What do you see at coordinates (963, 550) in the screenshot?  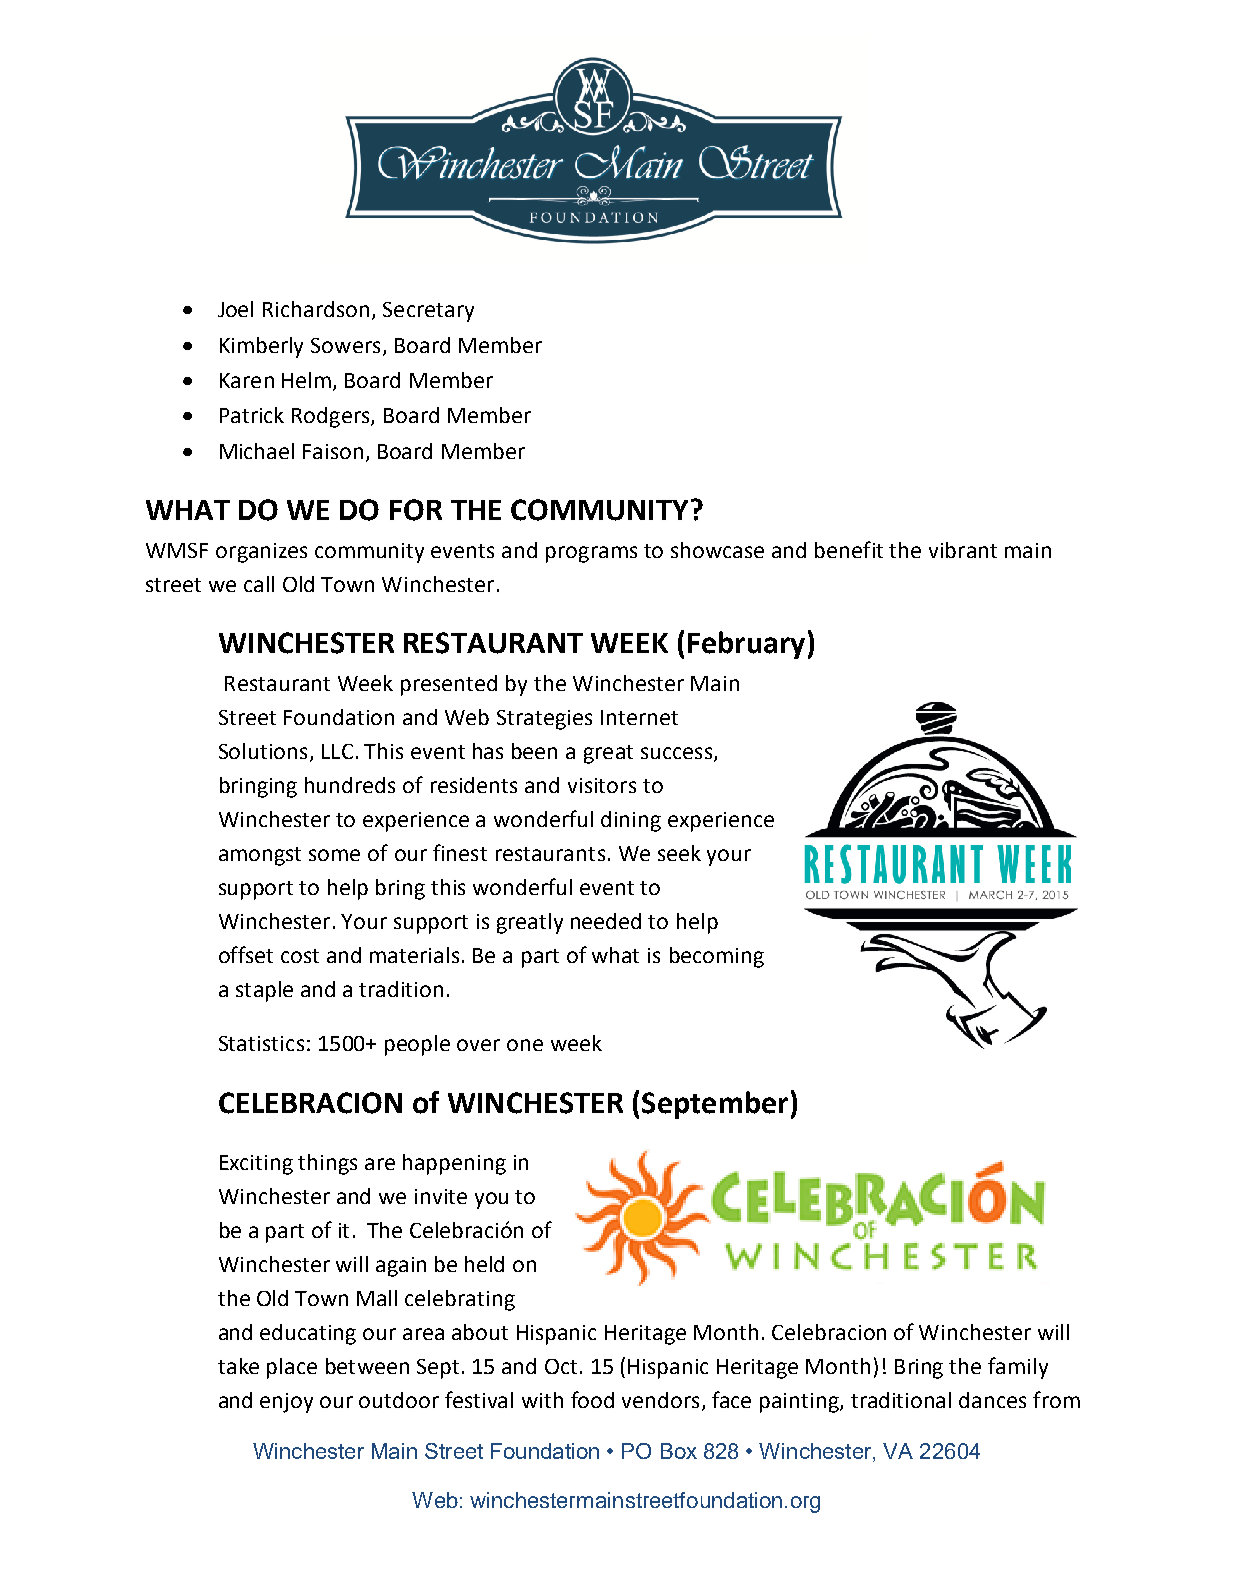 I see `vibrant` at bounding box center [963, 550].
